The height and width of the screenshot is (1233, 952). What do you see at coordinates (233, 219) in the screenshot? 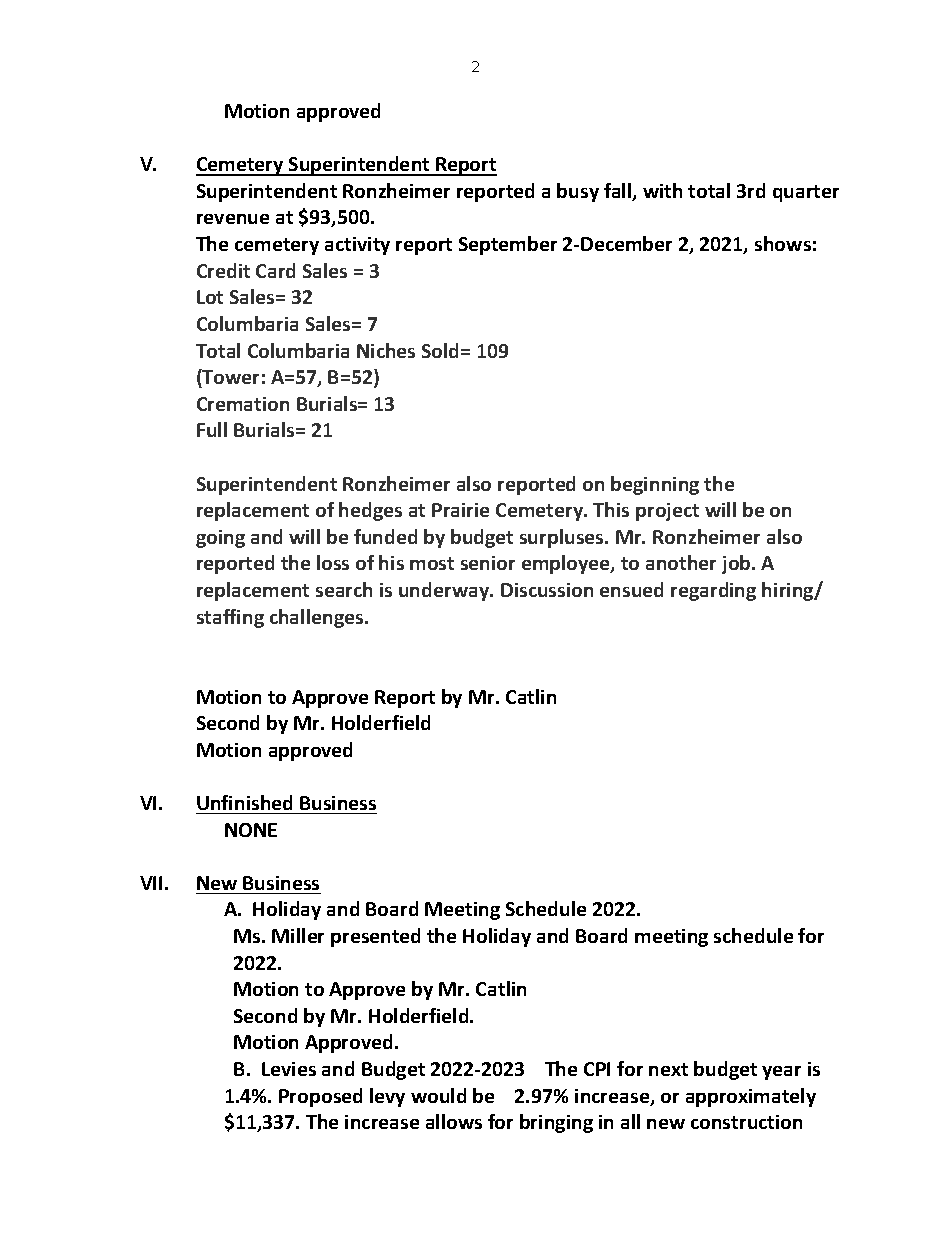
I see `revenue` at bounding box center [233, 219].
